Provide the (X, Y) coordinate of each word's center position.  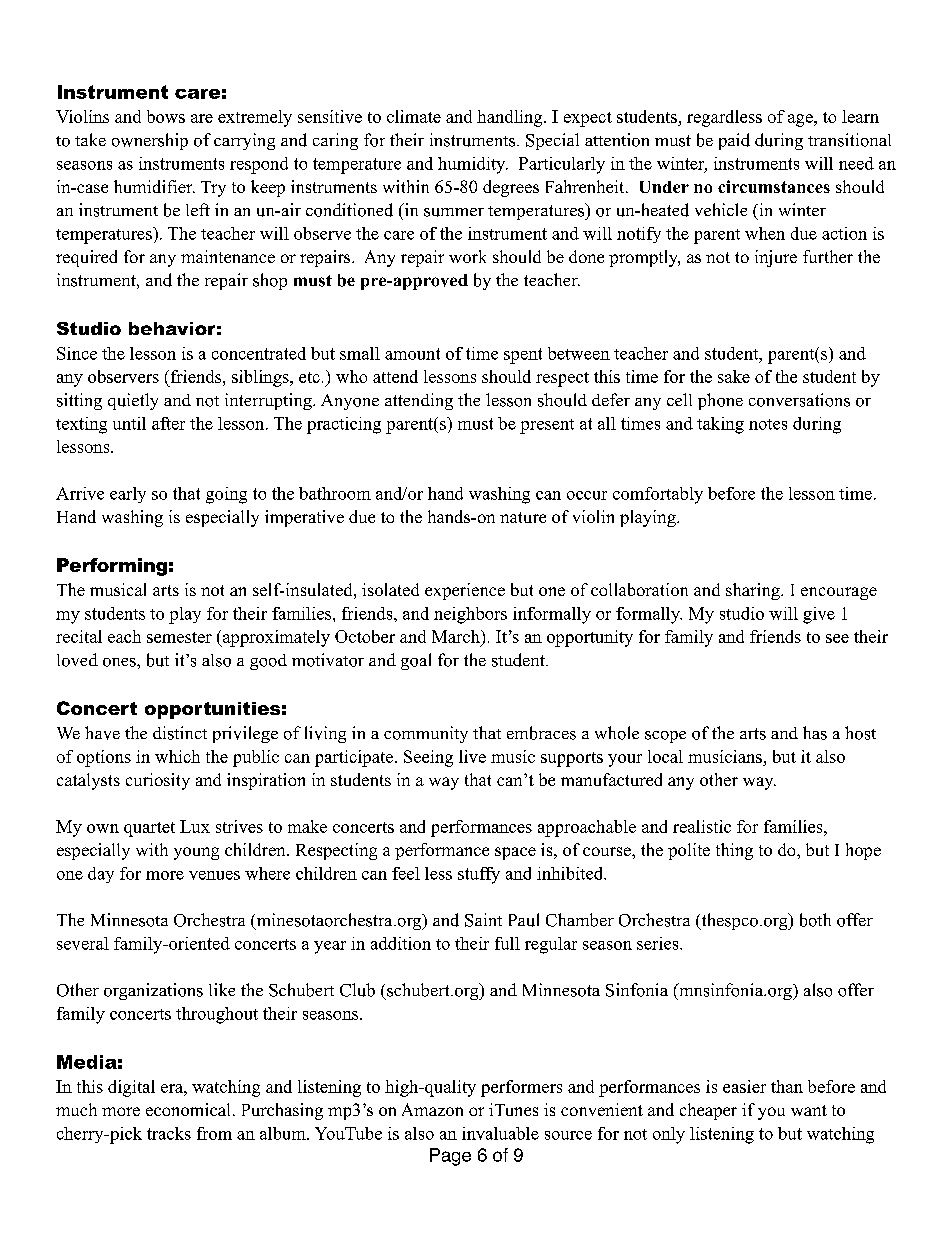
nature (523, 517)
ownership (150, 141)
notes (768, 424)
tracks (169, 1133)
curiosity (158, 781)
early (128, 495)
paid (734, 141)
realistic (702, 826)
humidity (473, 165)
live (472, 756)
